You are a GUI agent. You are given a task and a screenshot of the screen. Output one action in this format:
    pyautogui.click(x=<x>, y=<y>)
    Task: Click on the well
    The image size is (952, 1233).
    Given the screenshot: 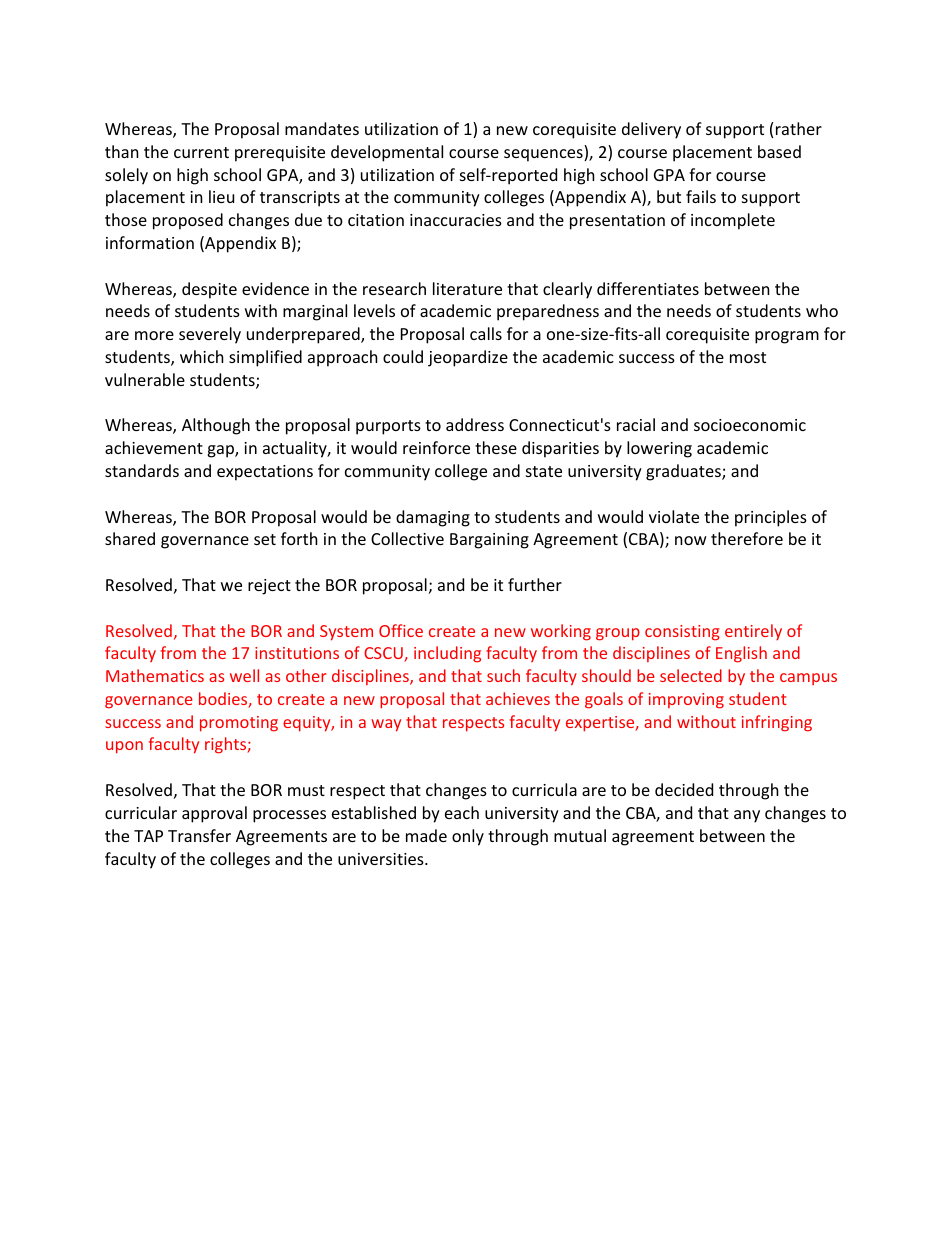 What is the action you would take?
    pyautogui.click(x=244, y=675)
